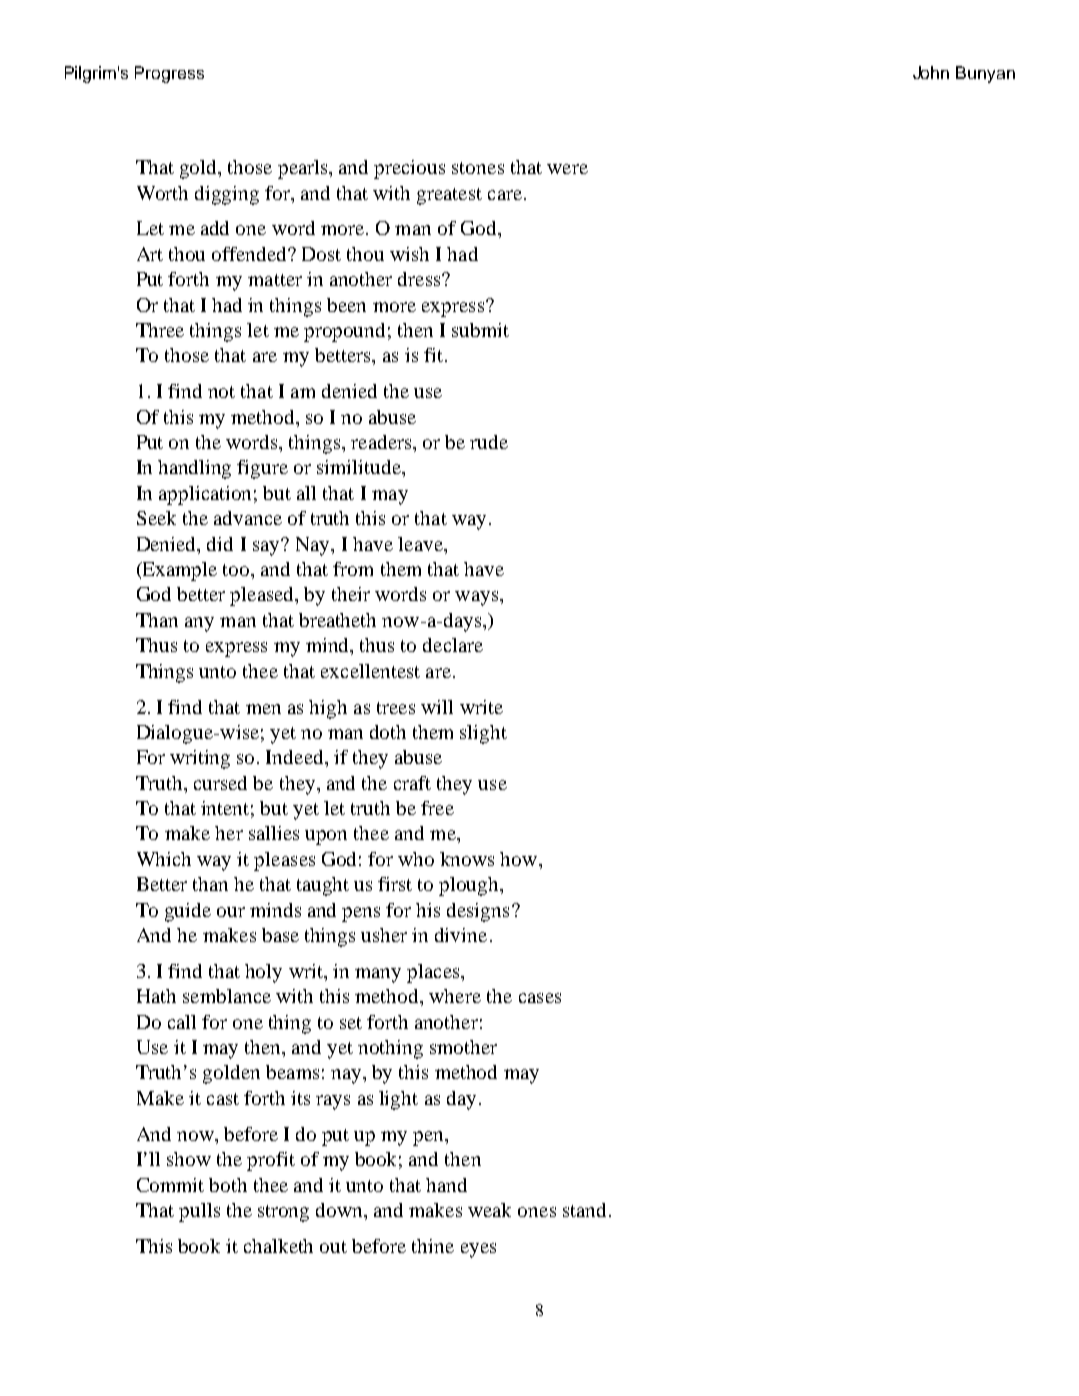  Describe the element at coordinates (480, 330) in the document. I see `submit` at that location.
